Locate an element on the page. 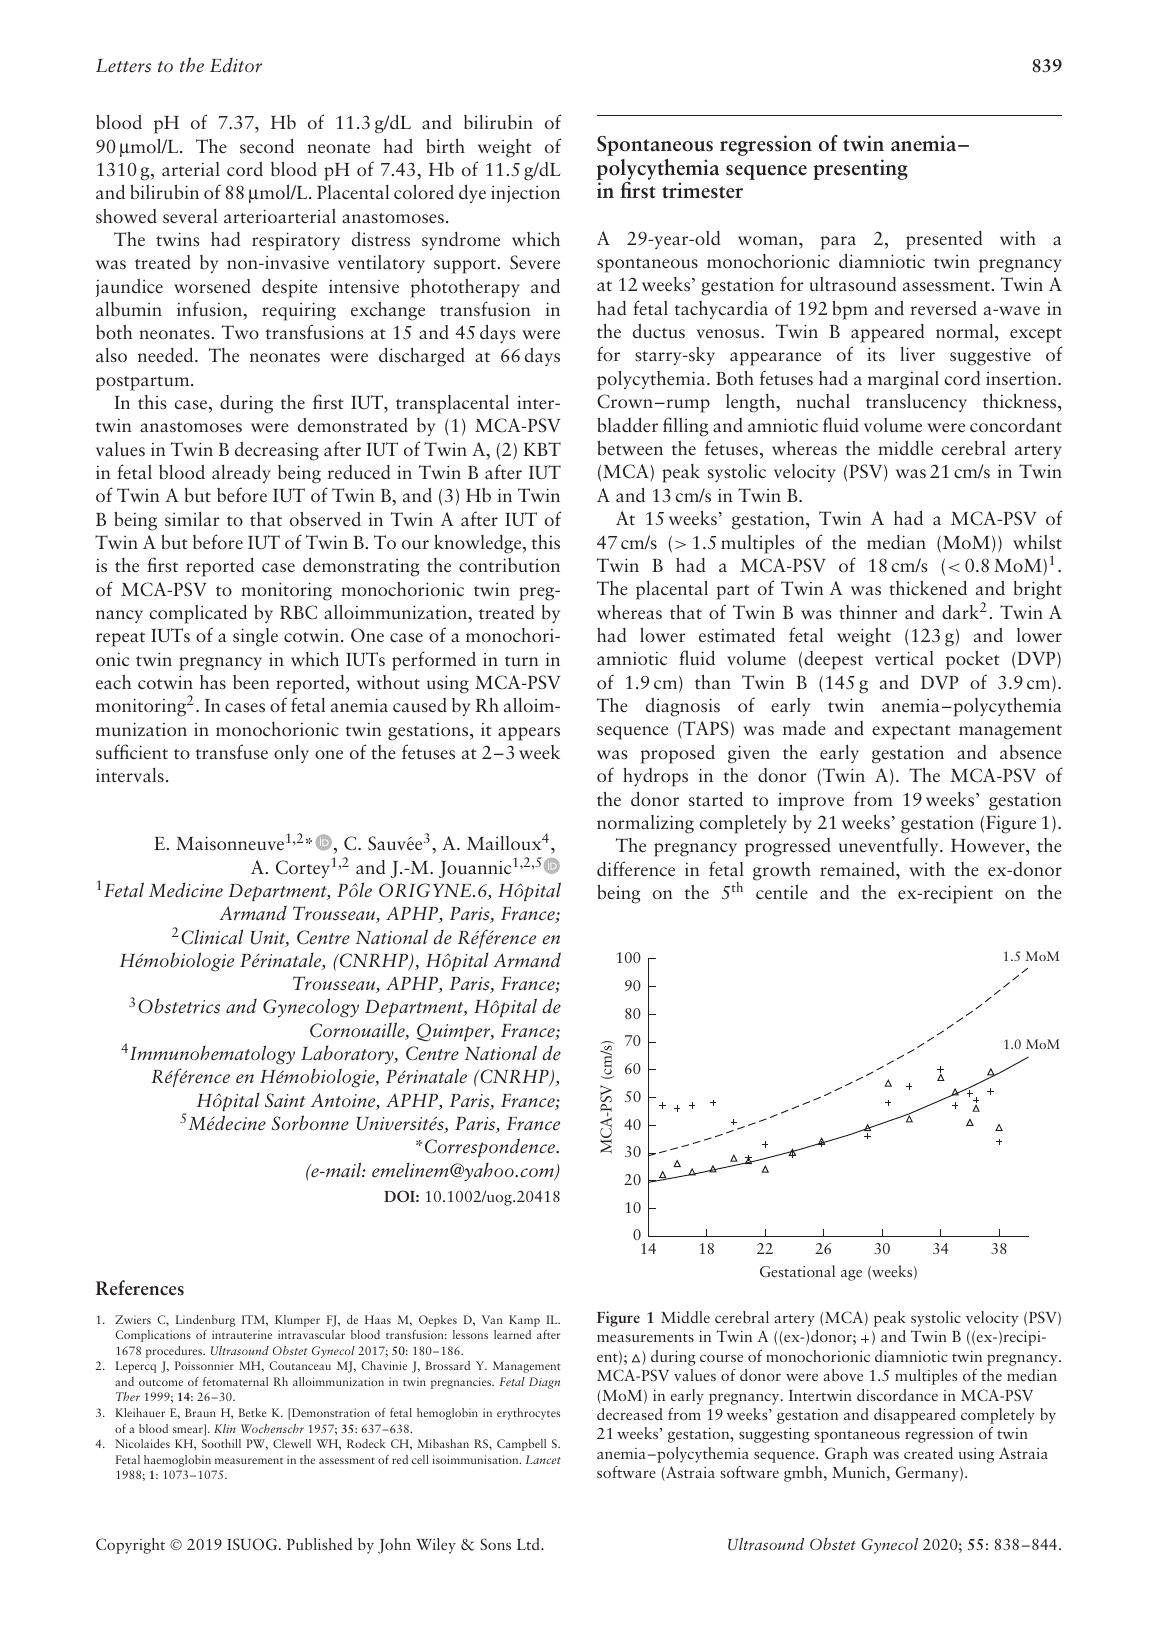  Correspondence is located at coordinates (491, 1148).
